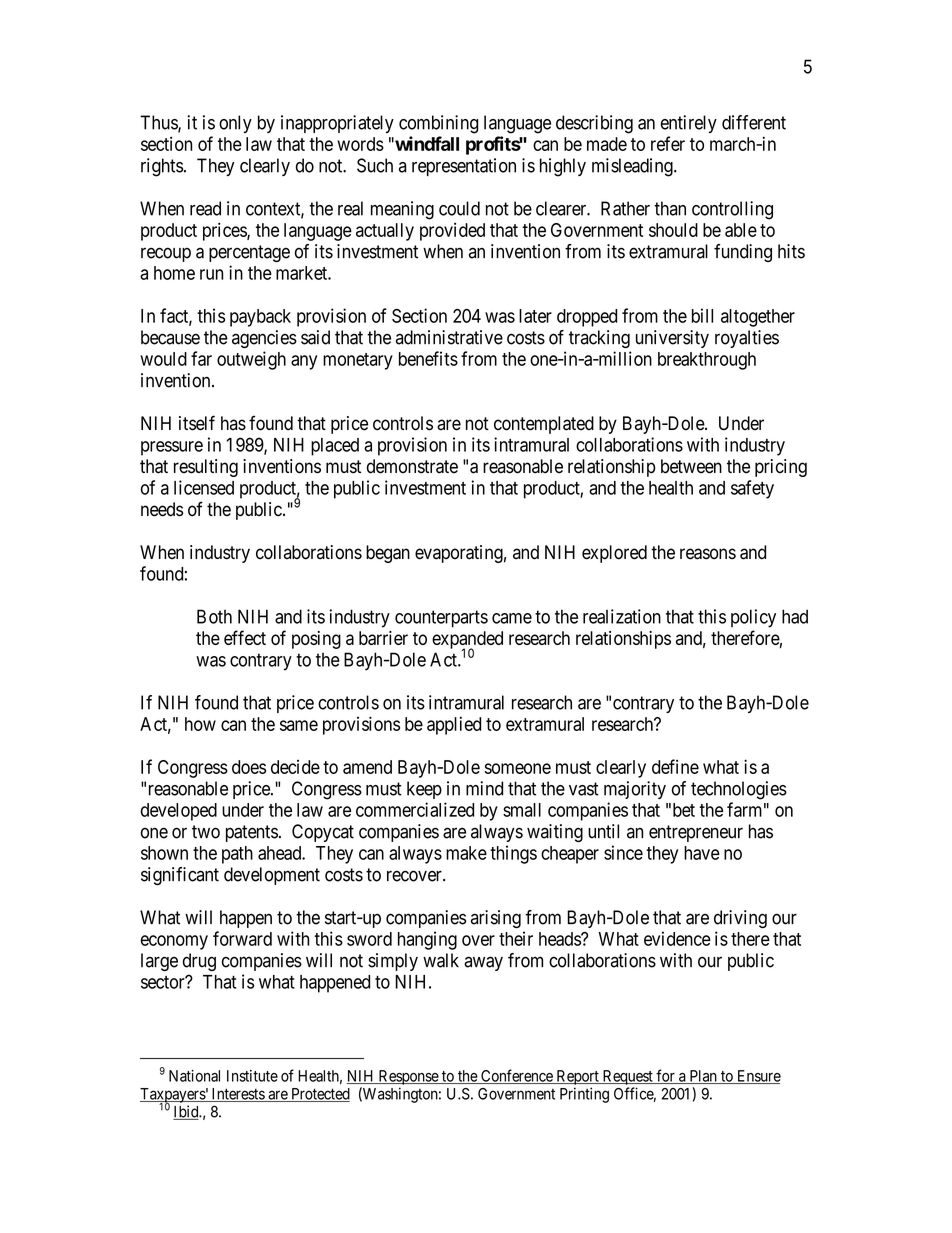  What do you see at coordinates (517, 1076) in the image?
I see `Conference` at bounding box center [517, 1076].
